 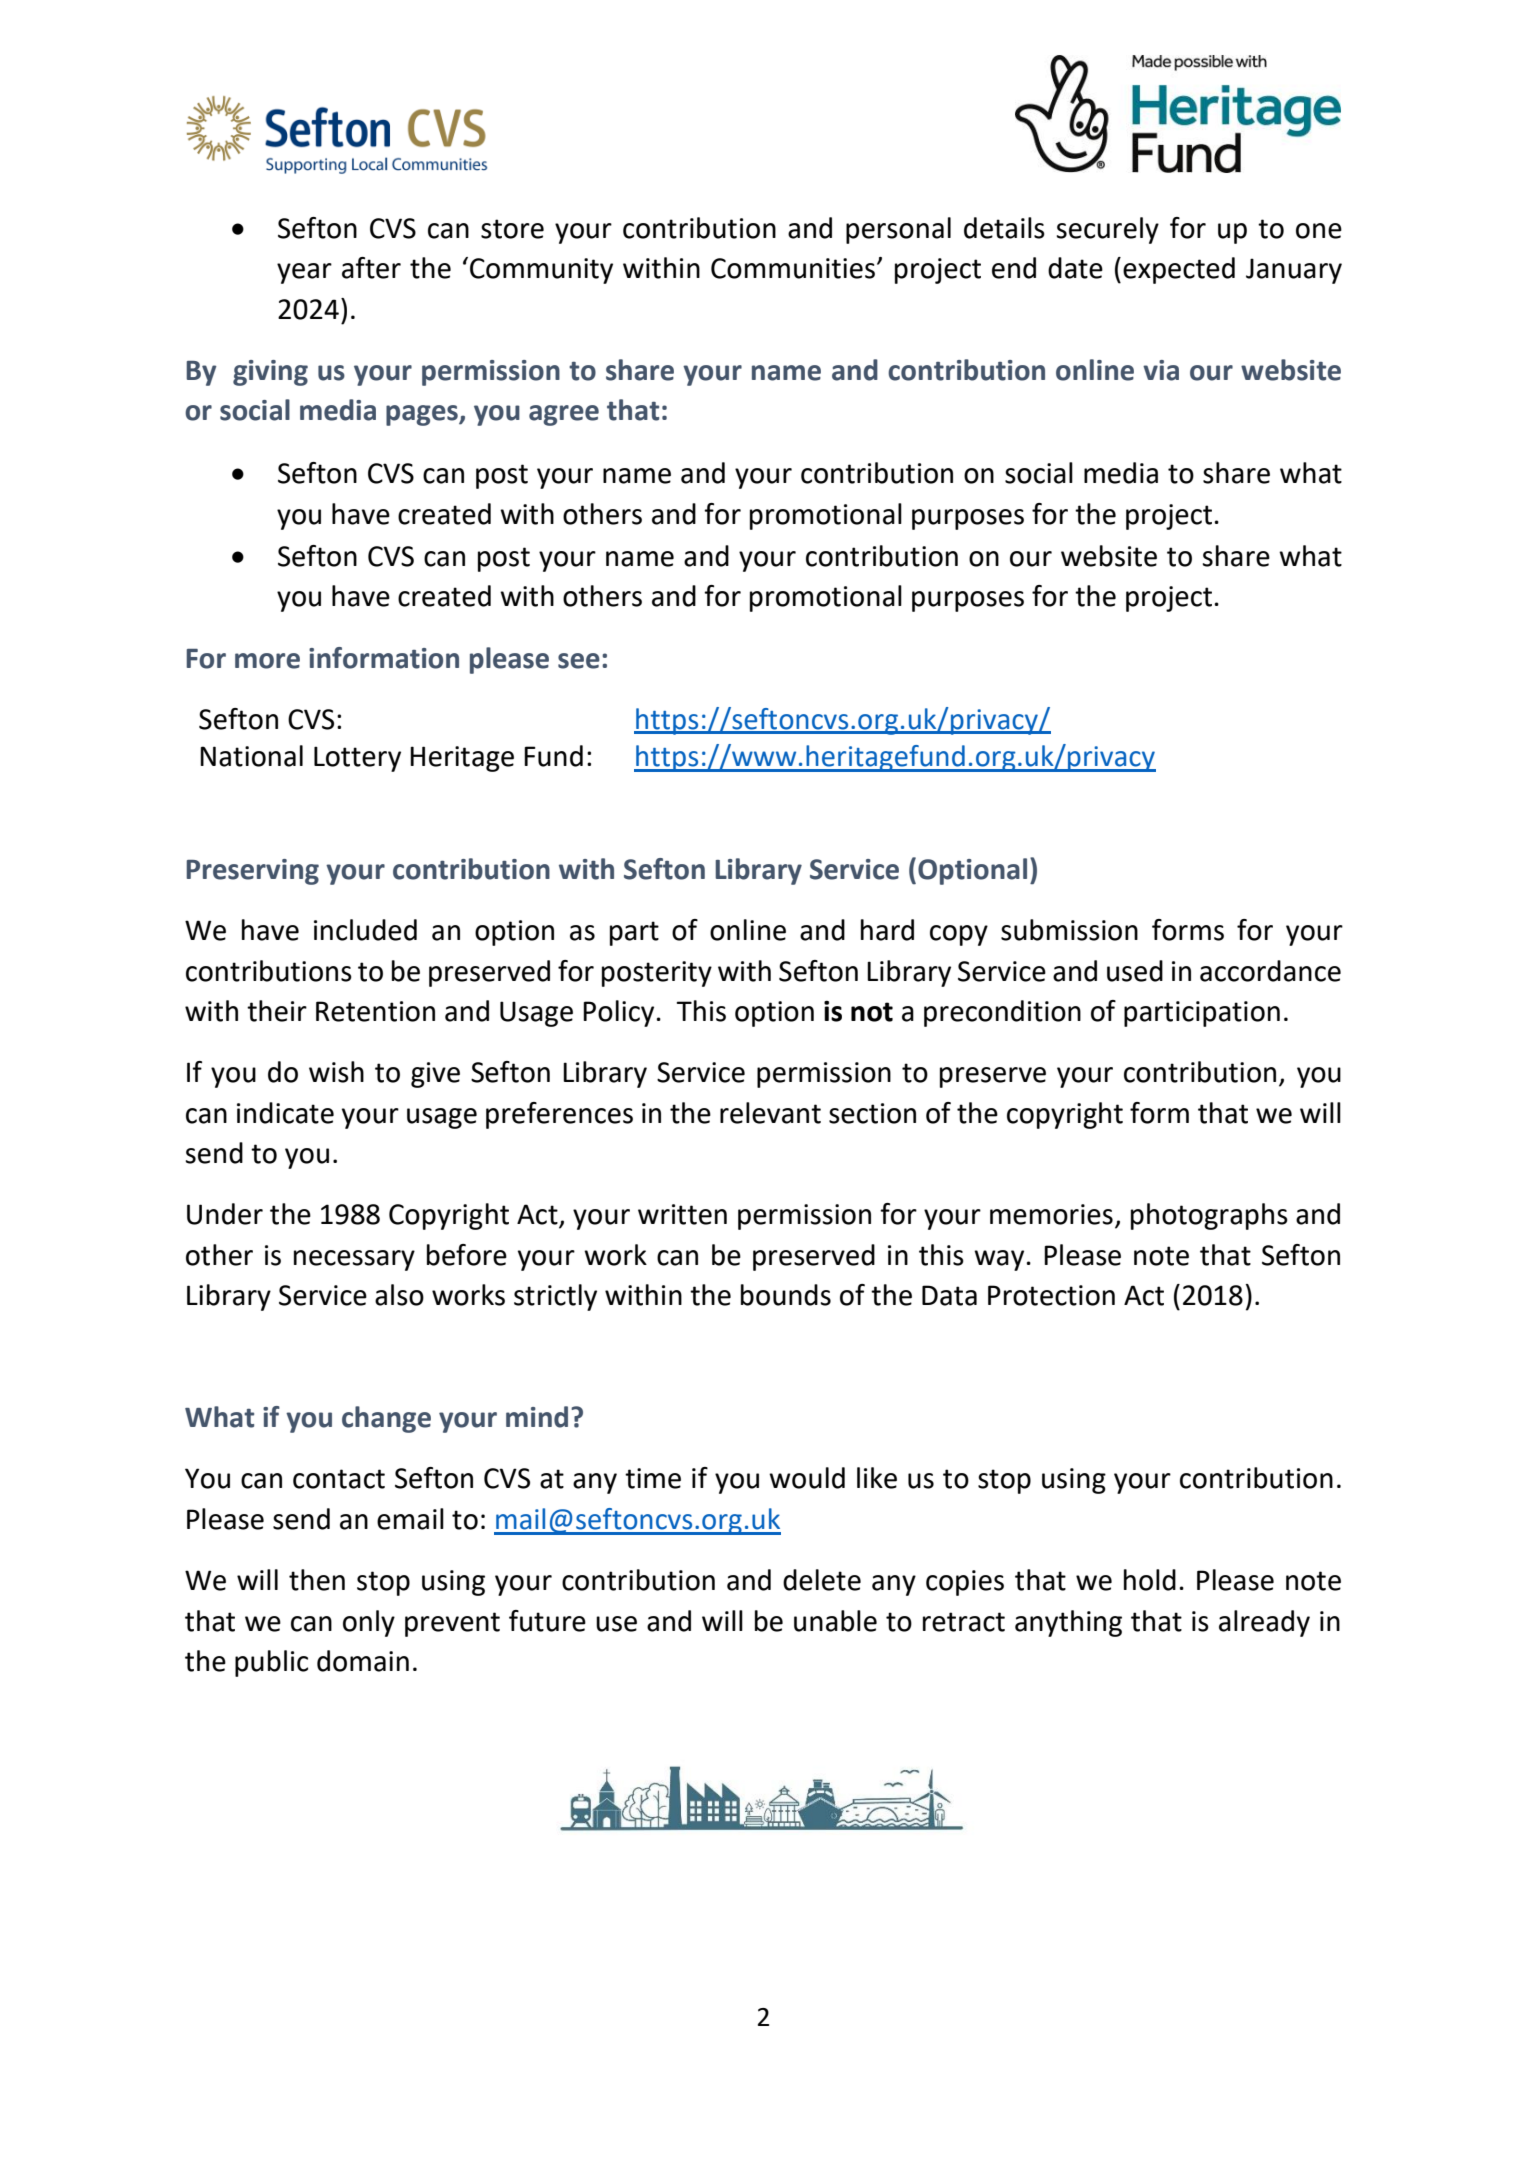 What do you see at coordinates (365, 930) in the document?
I see `included` at bounding box center [365, 930].
